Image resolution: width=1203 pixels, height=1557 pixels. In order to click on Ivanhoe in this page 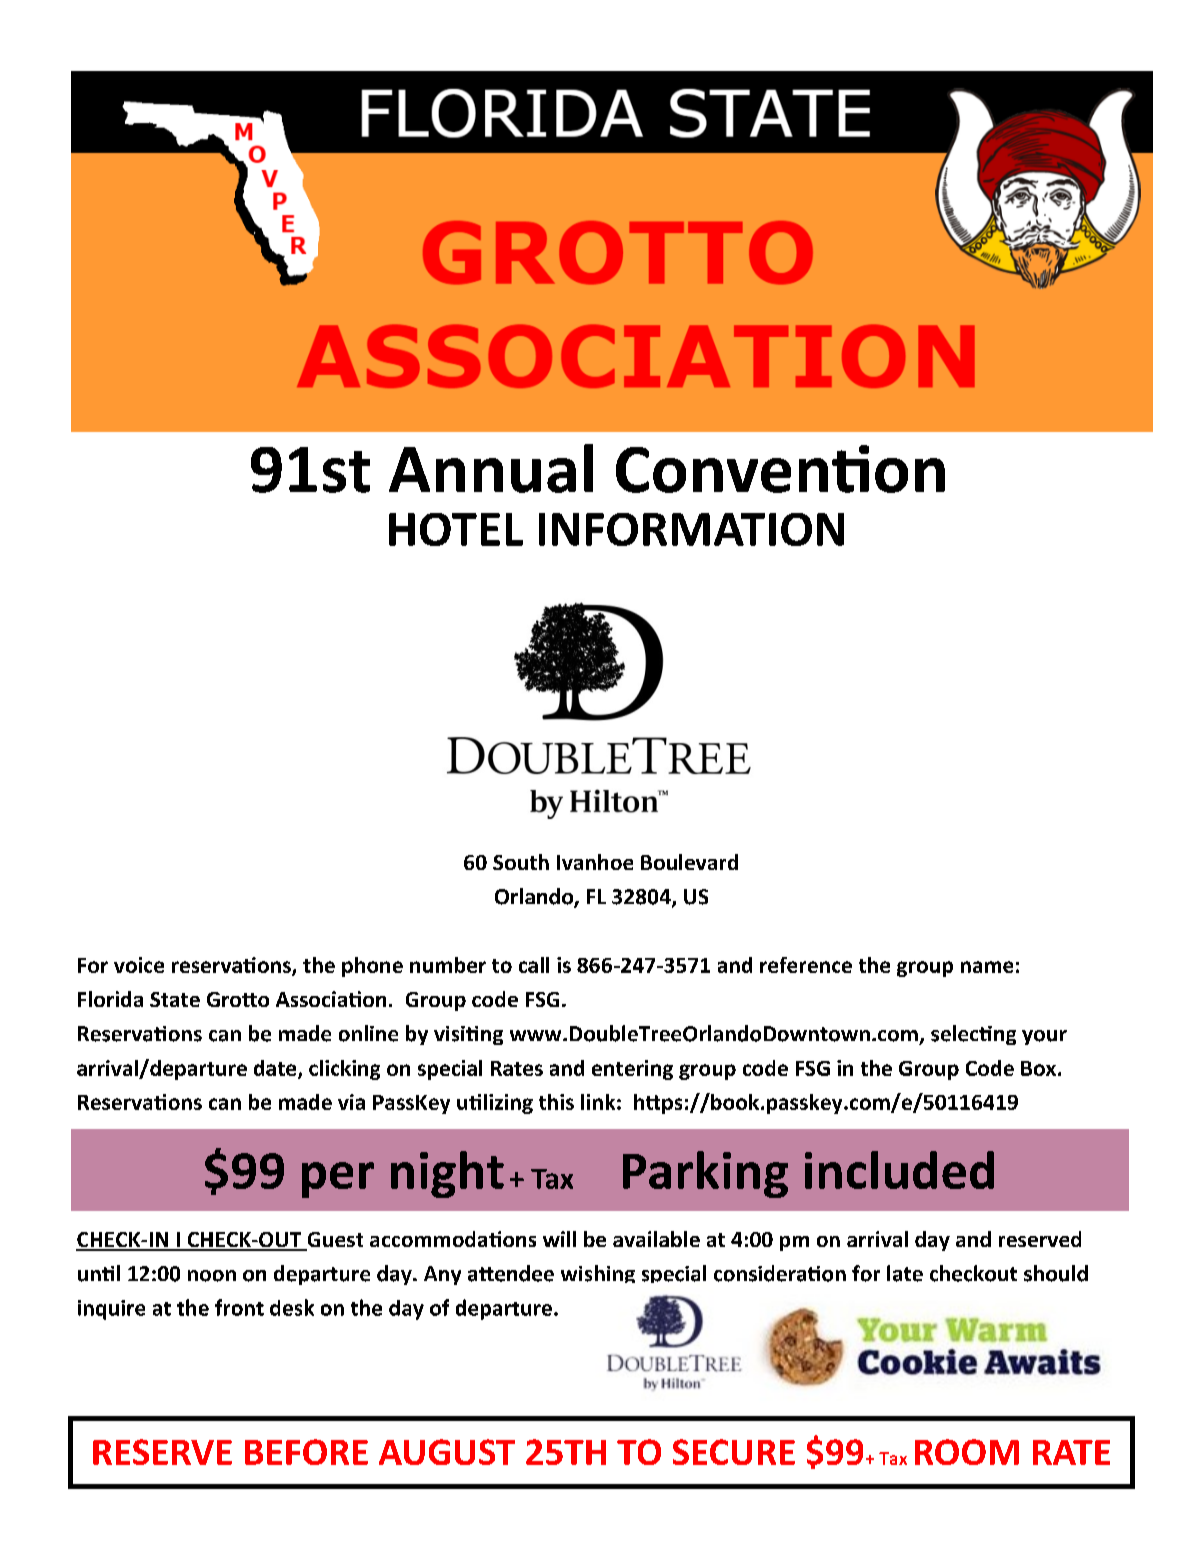, I will do `click(595, 862)`.
